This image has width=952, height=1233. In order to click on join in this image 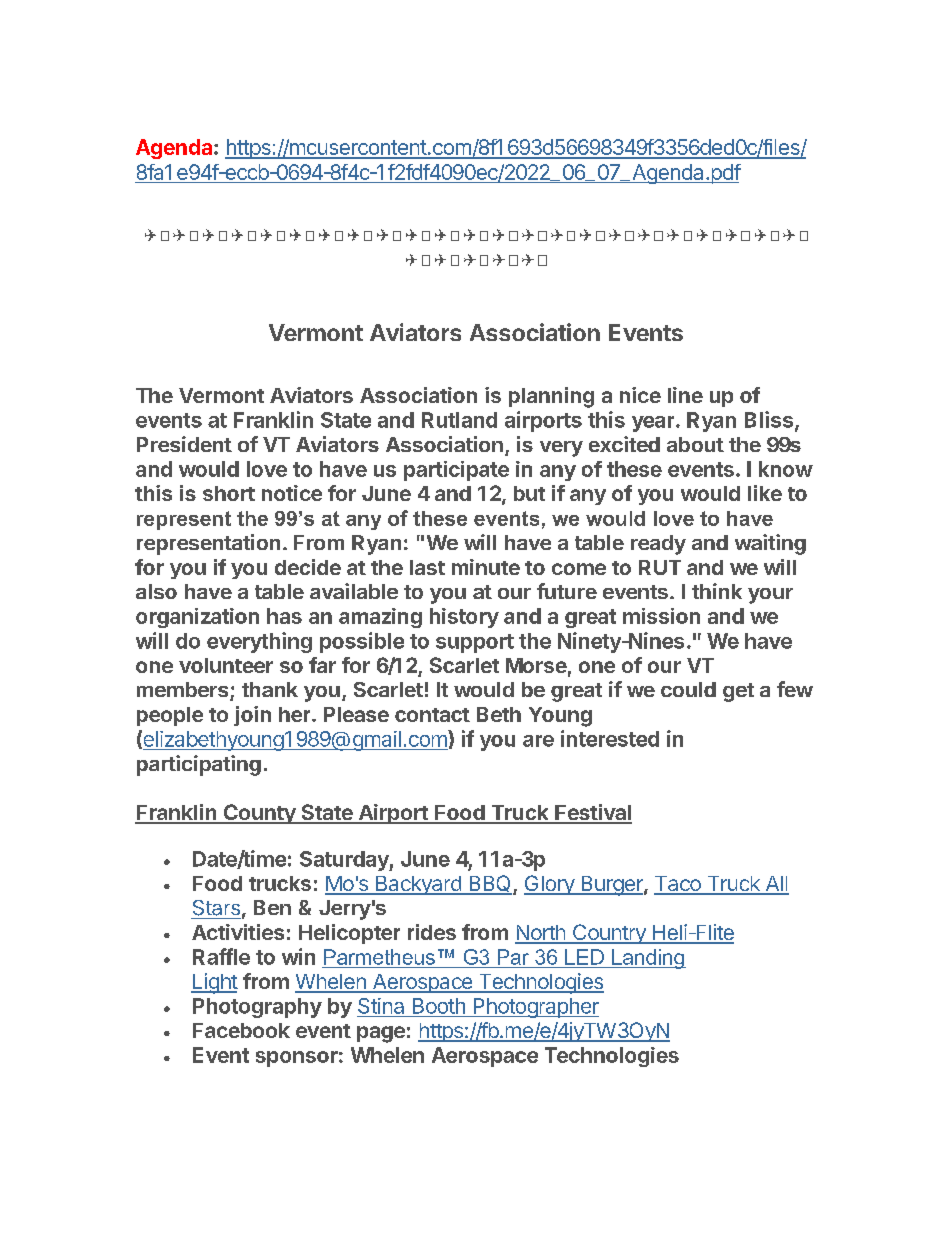, I will do `click(252, 716)`.
